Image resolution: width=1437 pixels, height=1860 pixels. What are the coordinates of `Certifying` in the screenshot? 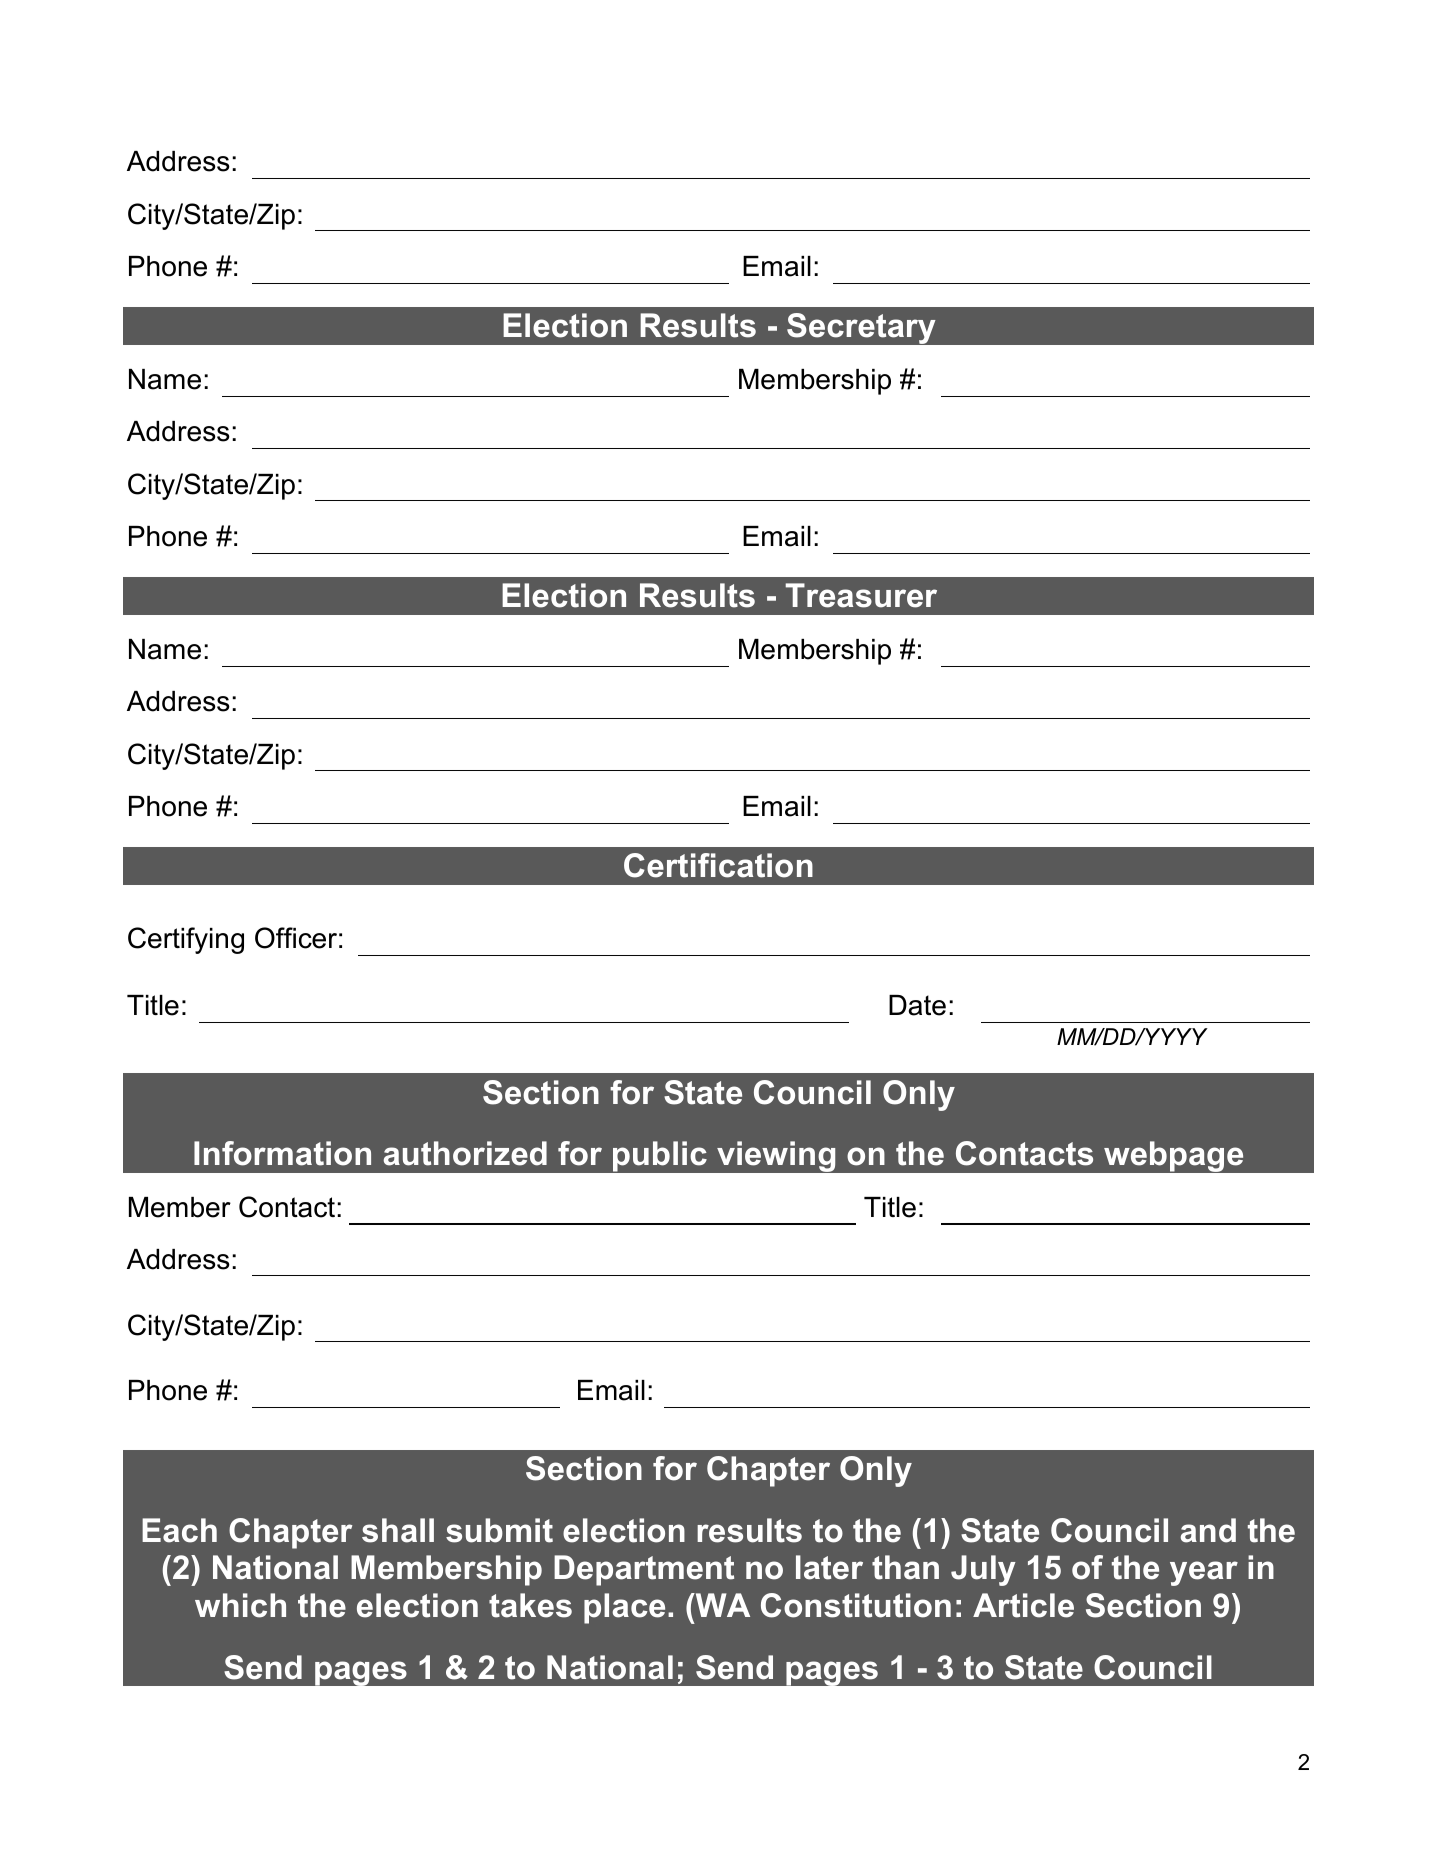 It's located at (186, 940).
